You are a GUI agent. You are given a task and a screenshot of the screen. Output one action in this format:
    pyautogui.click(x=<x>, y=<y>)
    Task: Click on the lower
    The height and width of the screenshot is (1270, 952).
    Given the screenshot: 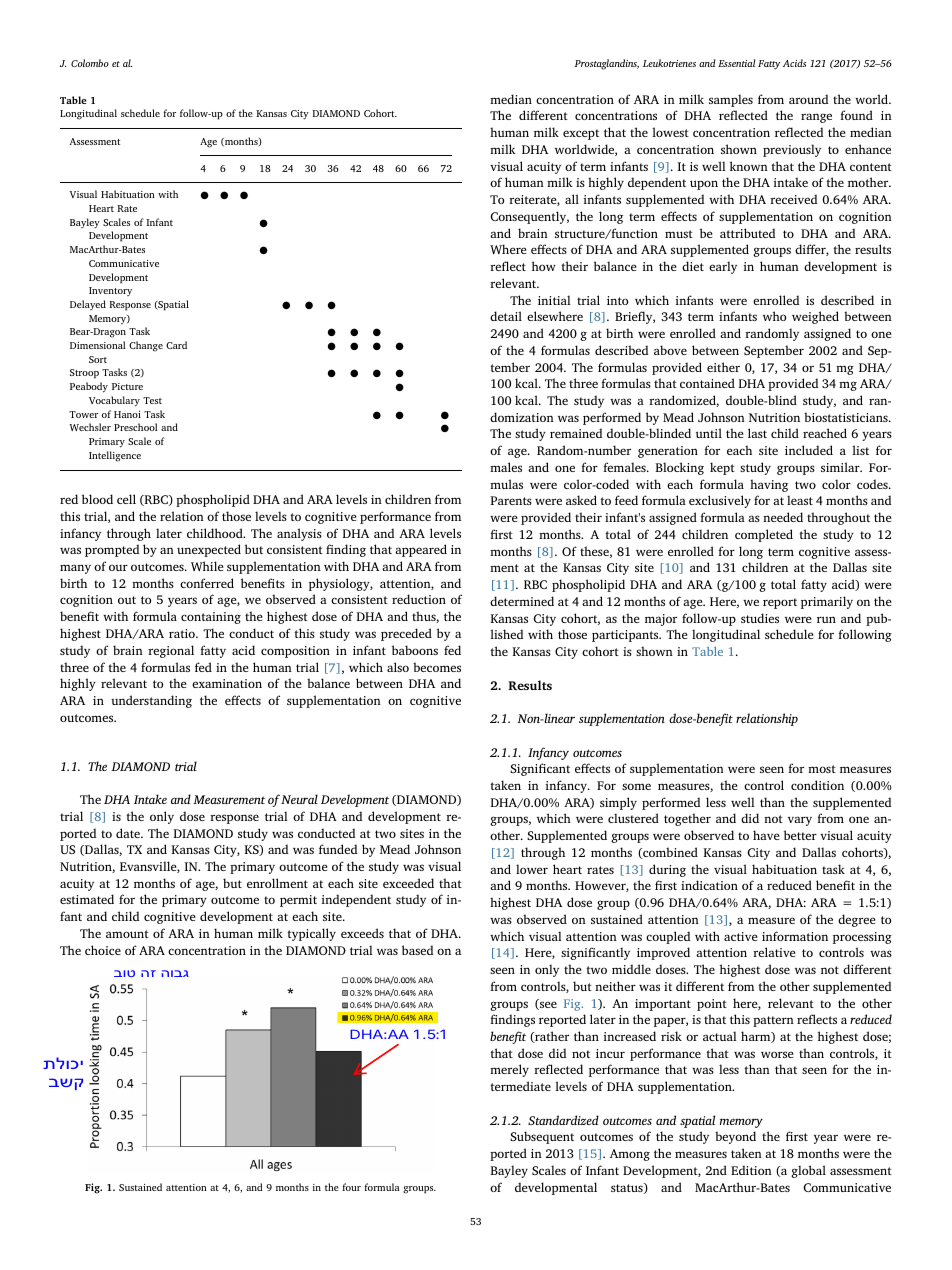 What is the action you would take?
    pyautogui.click(x=532, y=869)
